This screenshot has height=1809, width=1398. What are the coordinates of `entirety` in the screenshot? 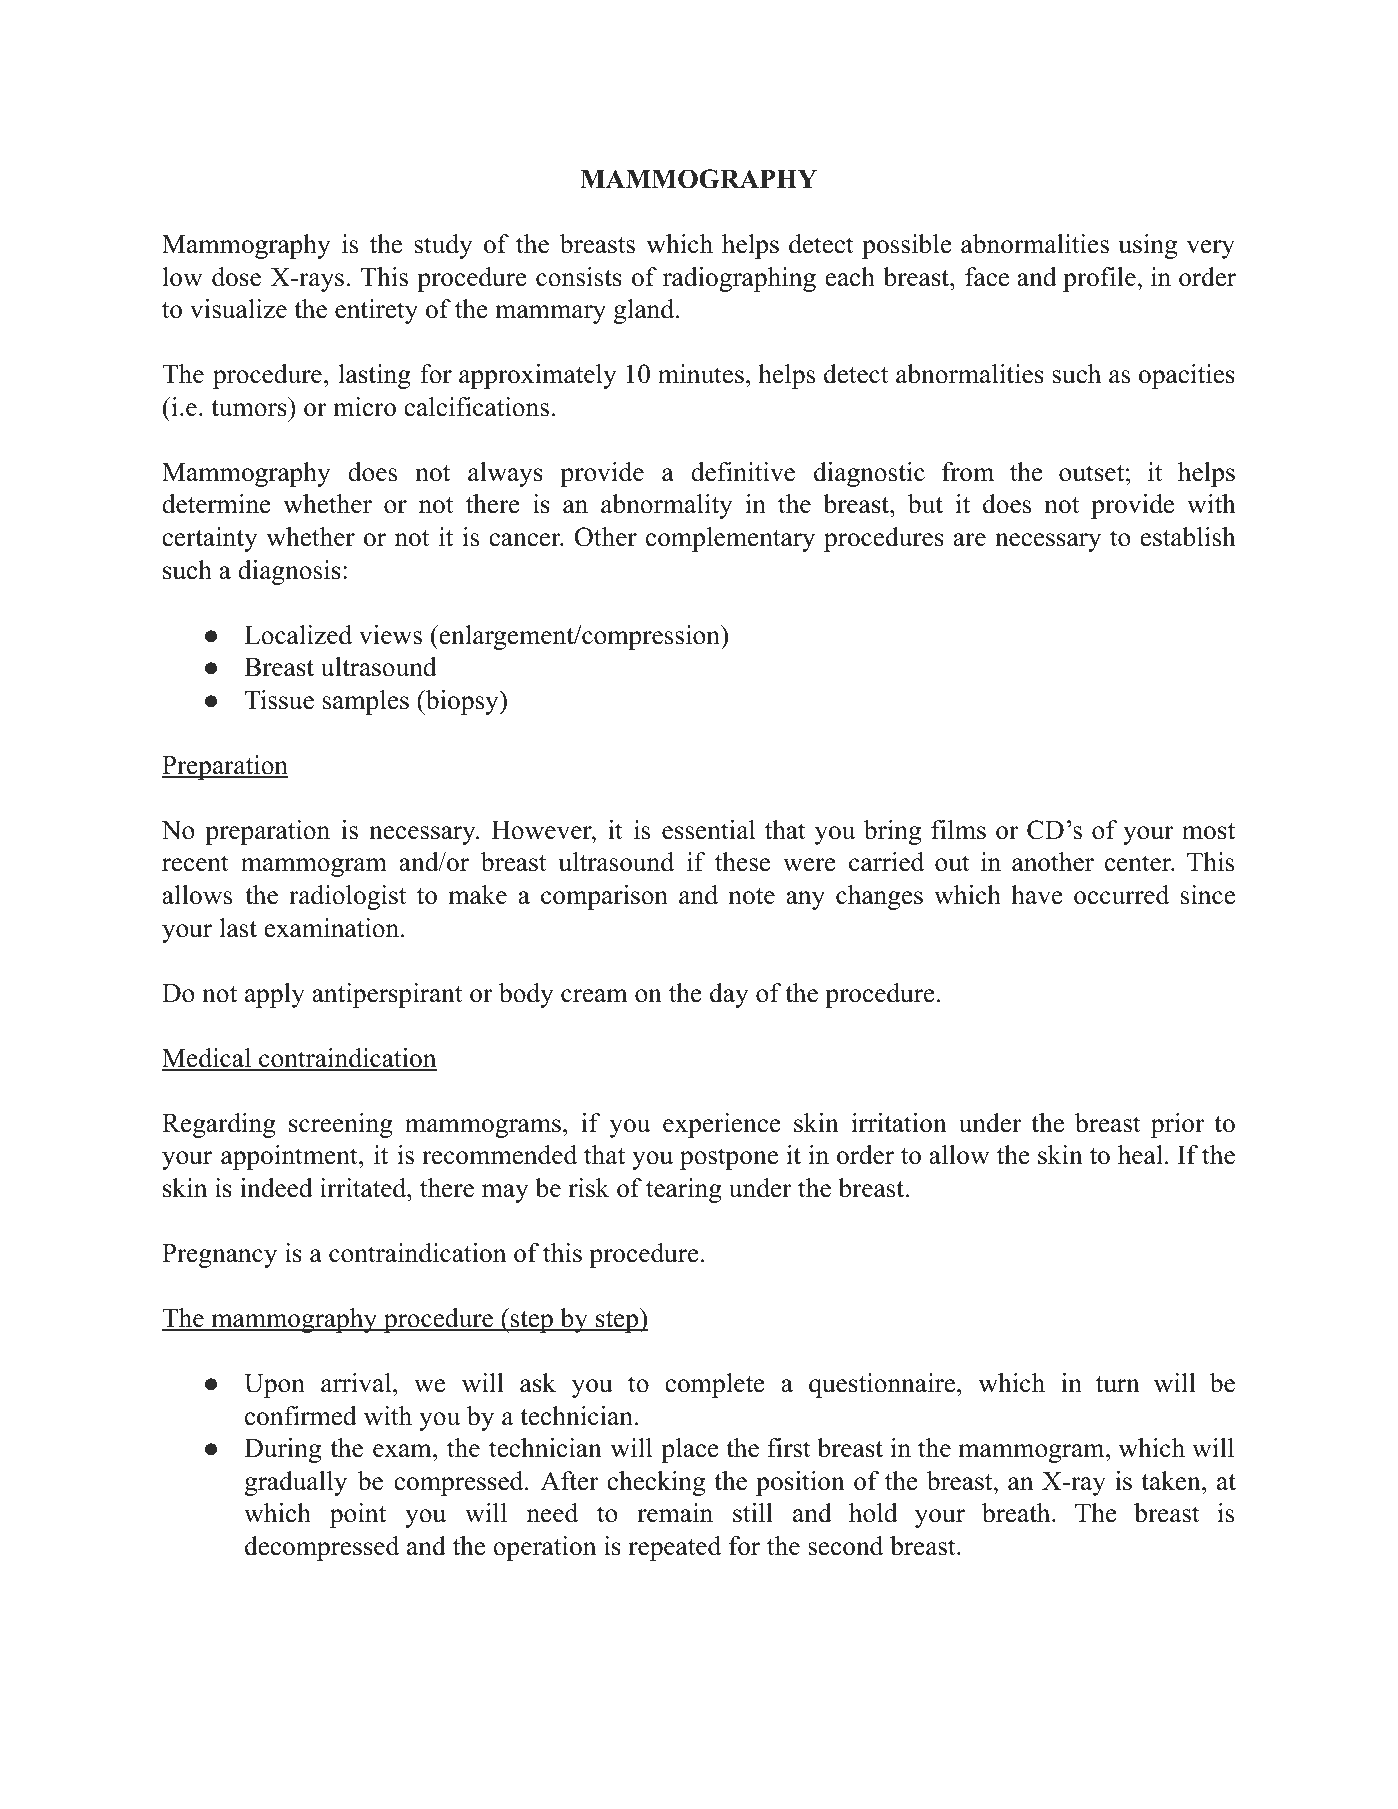 It's located at (376, 311).
